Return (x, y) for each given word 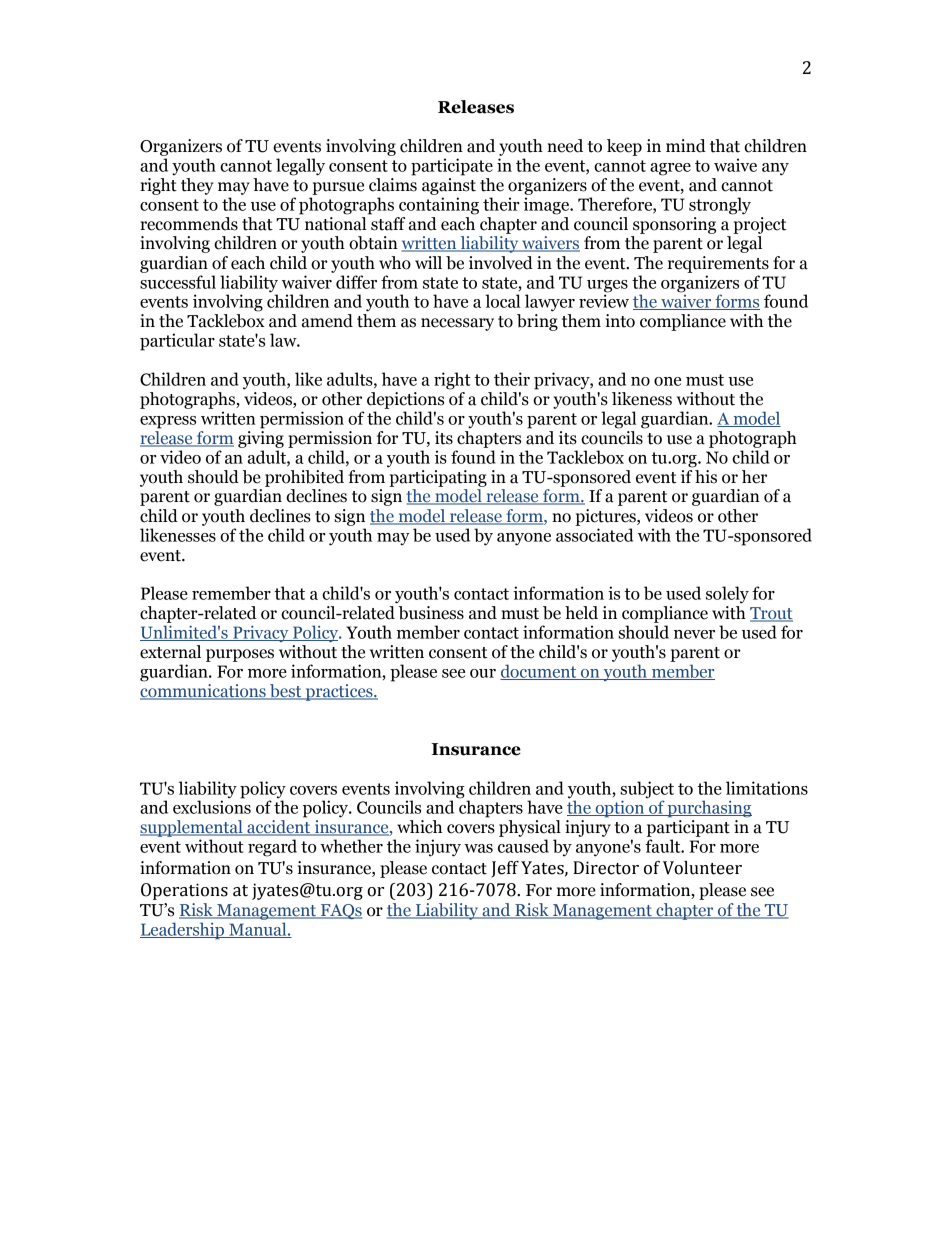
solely (727, 595)
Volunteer (702, 868)
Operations (184, 891)
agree (670, 169)
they (197, 186)
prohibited (304, 478)
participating (438, 478)
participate (452, 167)
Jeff (505, 869)
